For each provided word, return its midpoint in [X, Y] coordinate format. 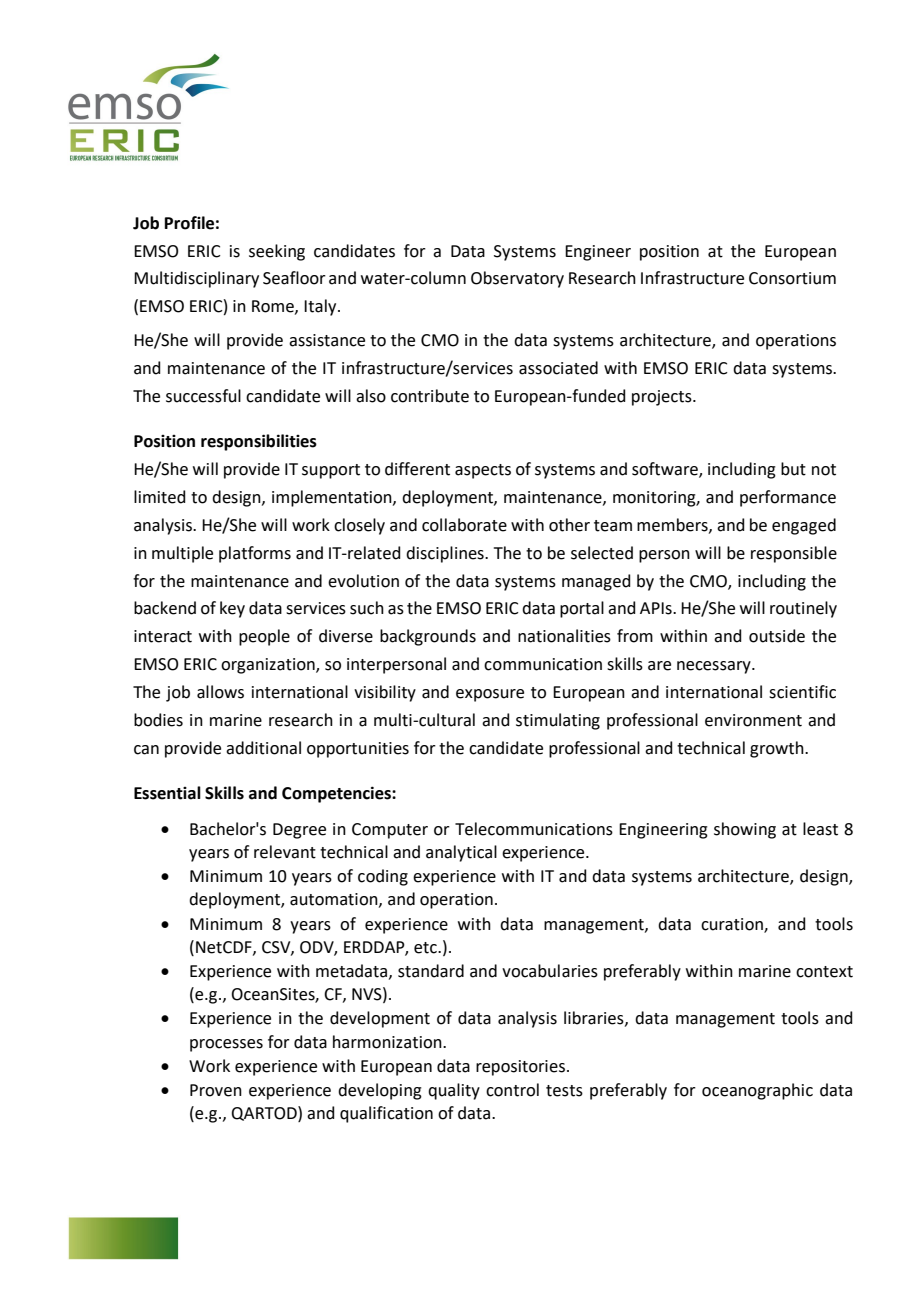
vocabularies [550, 971]
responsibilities [259, 442]
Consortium [792, 278]
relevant [285, 852]
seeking [277, 252]
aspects [483, 471]
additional [263, 748]
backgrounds [428, 637]
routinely [803, 609]
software [666, 469]
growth [778, 749]
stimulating [558, 721]
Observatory [517, 279]
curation [733, 925]
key [232, 609]
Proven [216, 1090]
